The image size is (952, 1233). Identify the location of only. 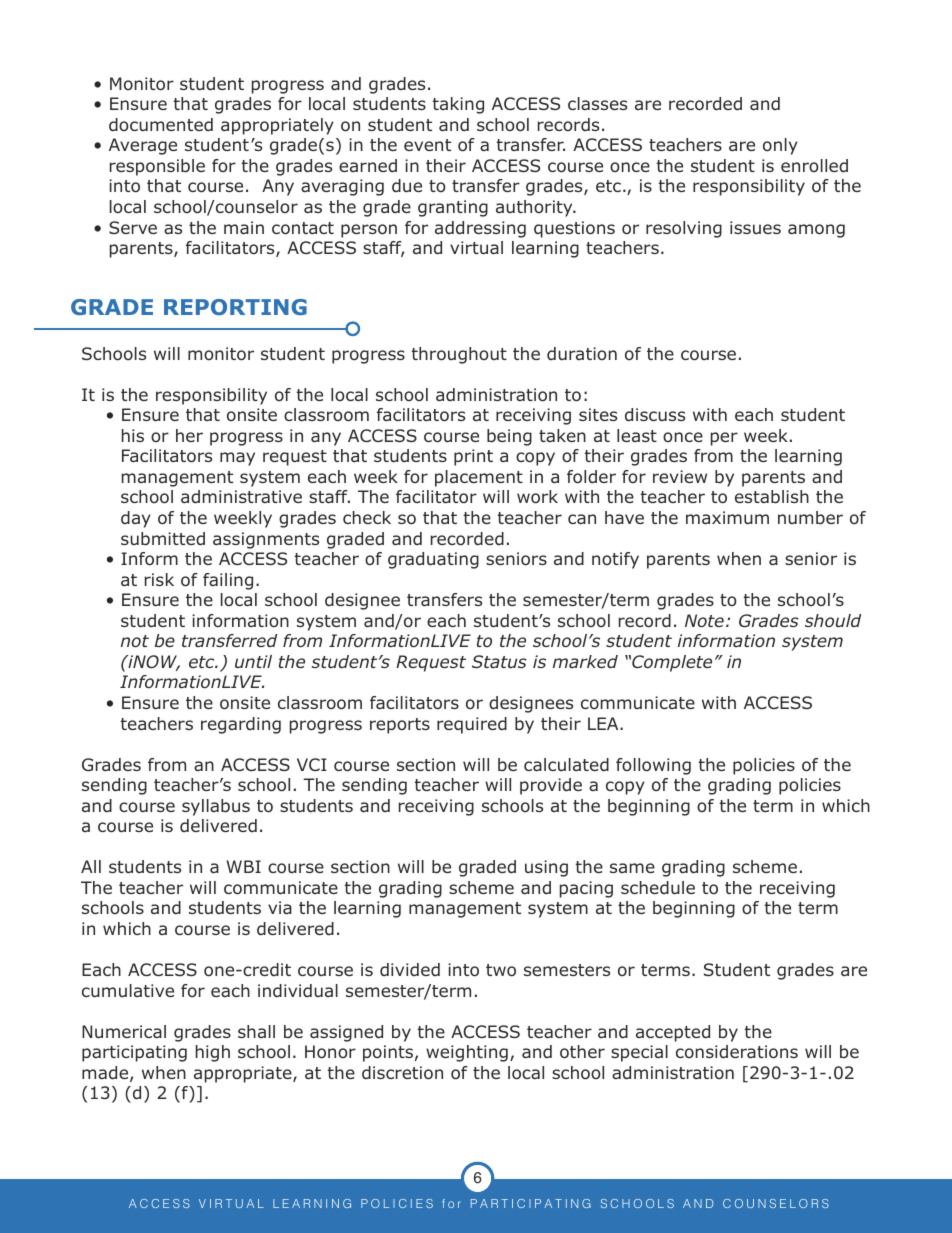
(780, 146).
